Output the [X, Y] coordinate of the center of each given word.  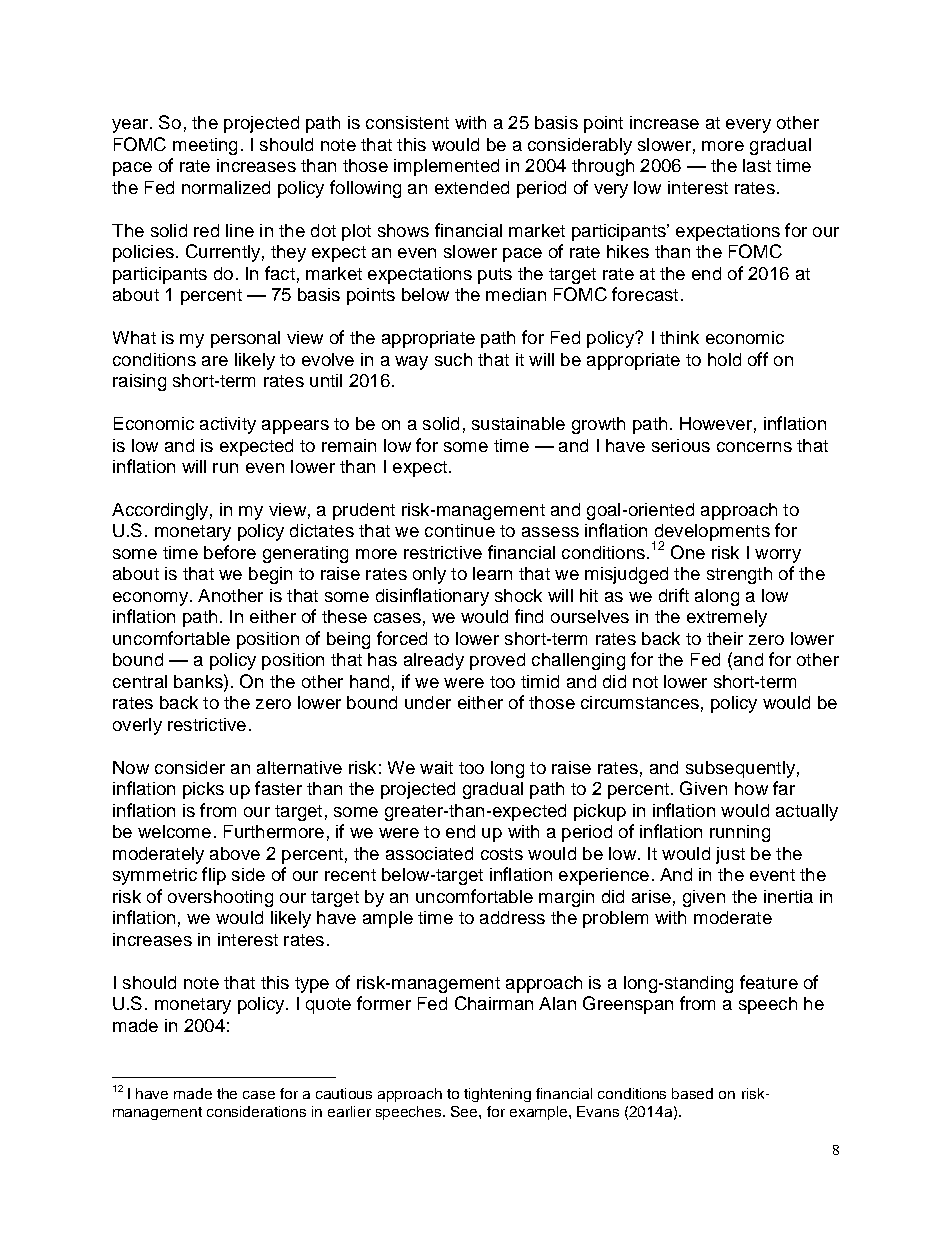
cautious [344, 1093]
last [757, 165]
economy [150, 599]
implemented [446, 167]
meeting [205, 146]
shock [518, 595]
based [692, 1093]
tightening [497, 1095]
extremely [727, 618]
